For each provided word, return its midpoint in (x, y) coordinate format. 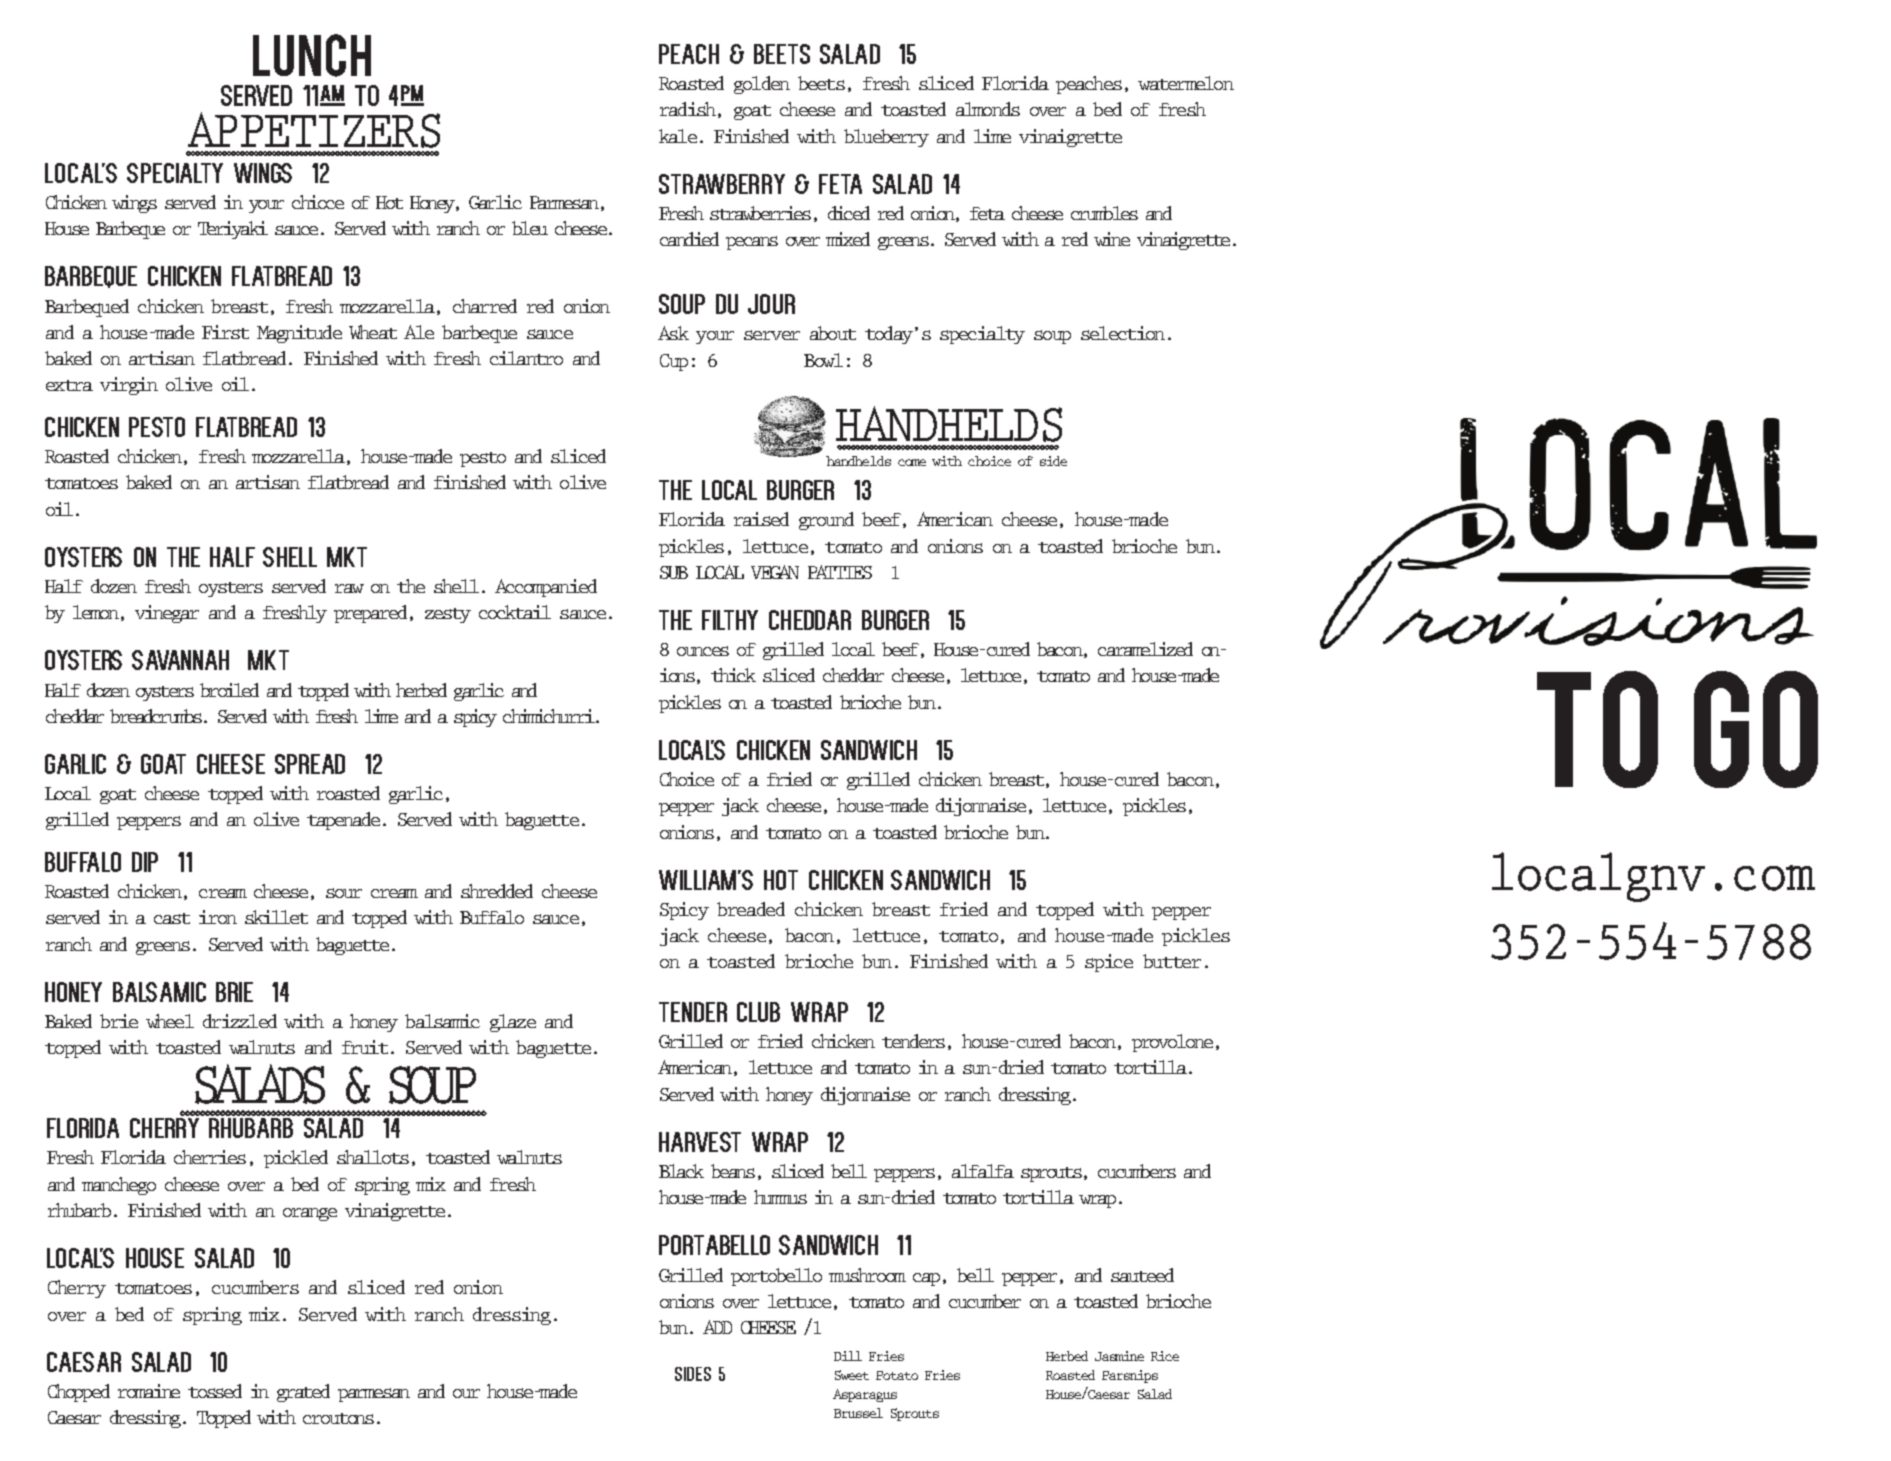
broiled (229, 690)
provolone (1172, 1043)
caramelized (1145, 649)
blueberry (886, 138)
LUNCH (312, 55)
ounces (703, 651)
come (912, 462)
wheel (170, 1021)
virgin (129, 386)
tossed (215, 1391)
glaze (513, 1023)
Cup (674, 362)
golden (762, 85)
